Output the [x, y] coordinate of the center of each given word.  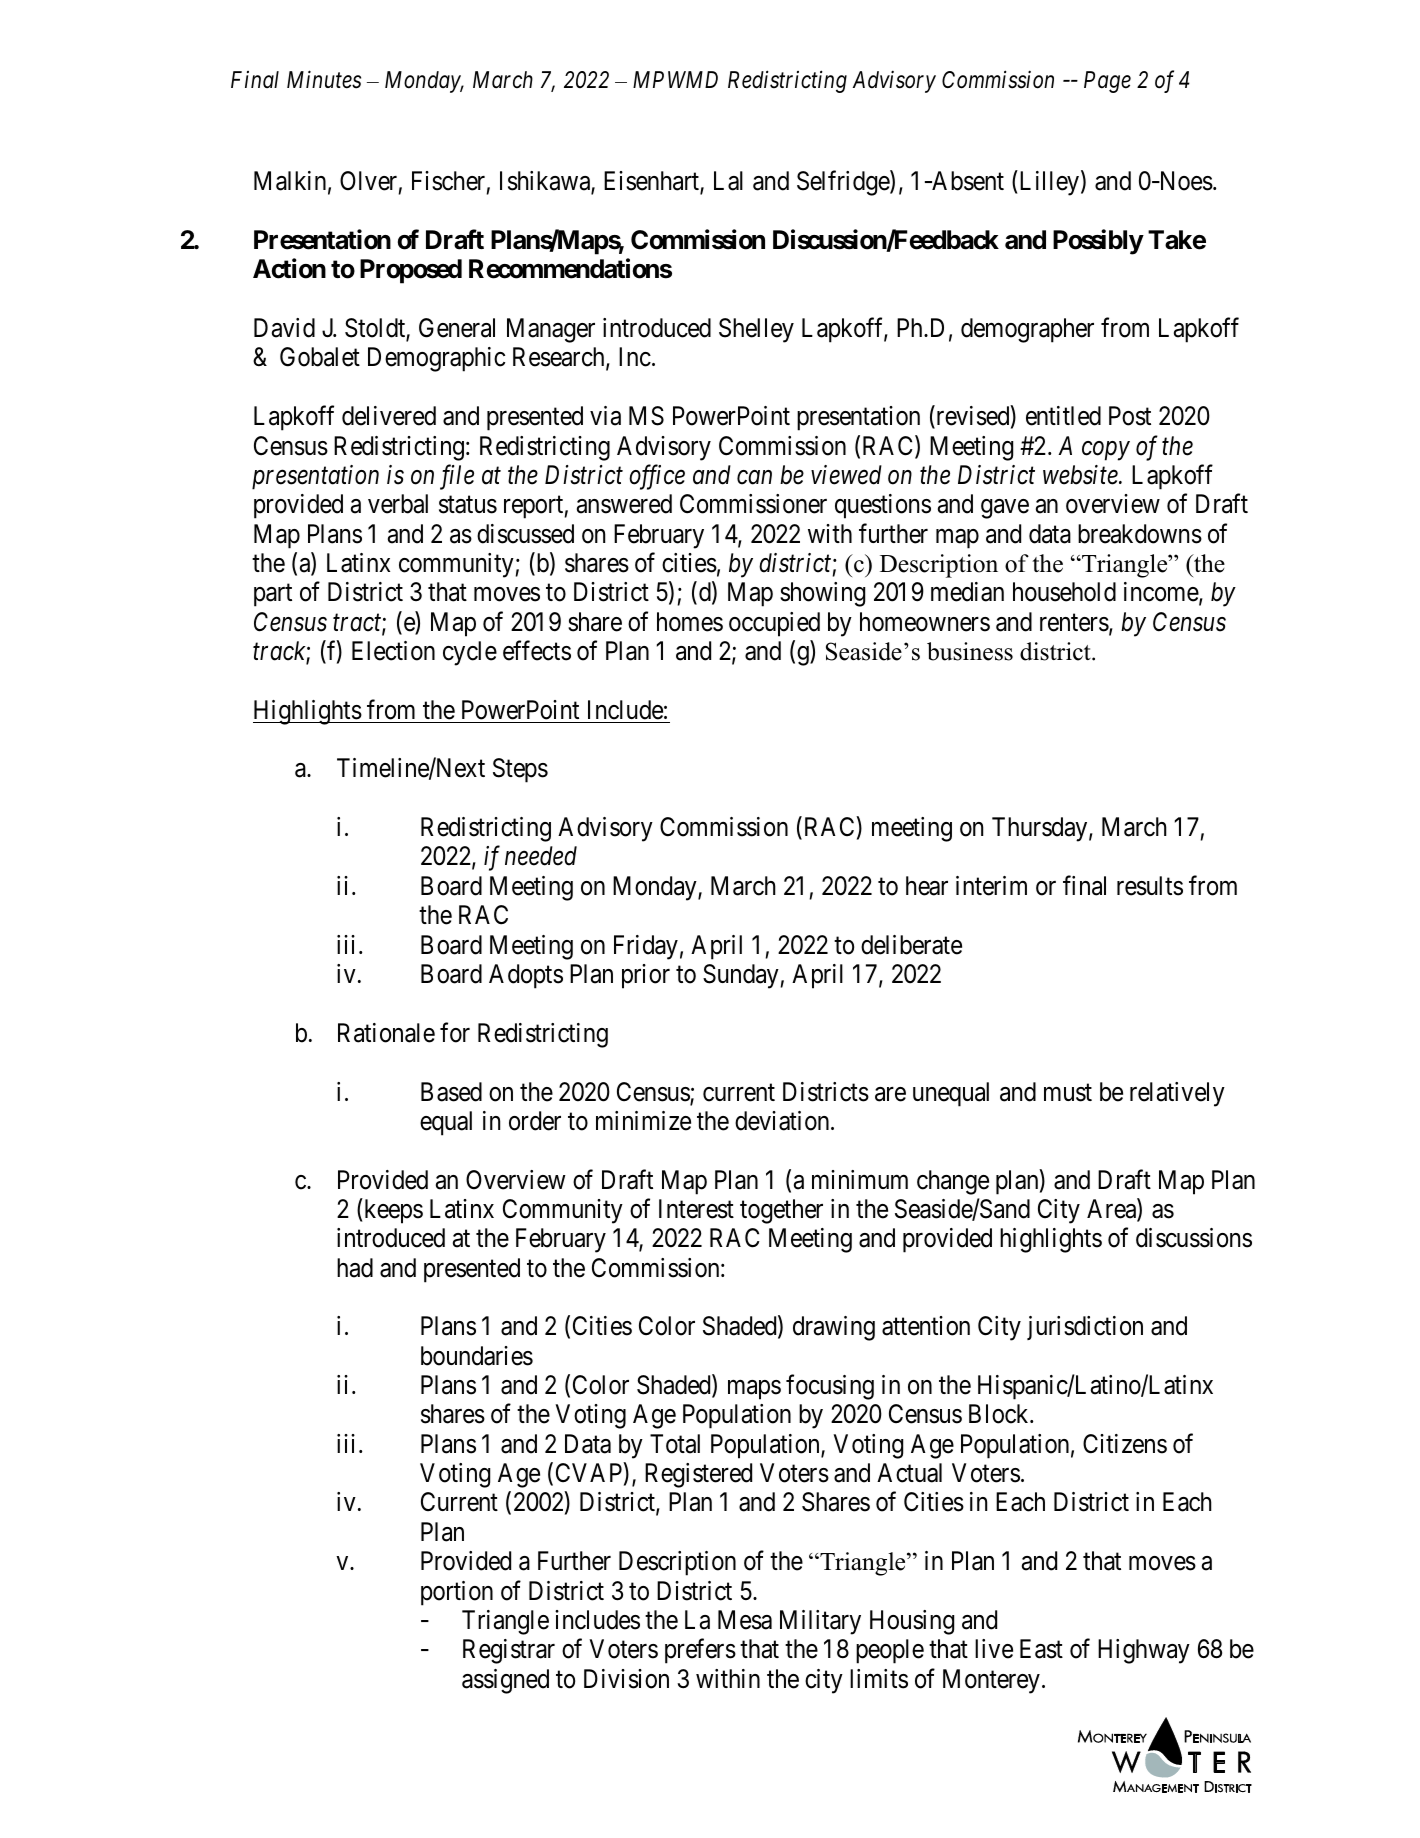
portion [457, 1593]
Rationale [386, 1033]
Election [393, 651]
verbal [398, 504]
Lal [728, 181]
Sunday [741, 976]
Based [451, 1092]
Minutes [324, 80]
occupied [774, 624]
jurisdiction [1085, 1328]
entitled [1063, 416]
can [754, 478]
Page [1107, 82]
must [1068, 1093]
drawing [834, 1328]
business [970, 651]
